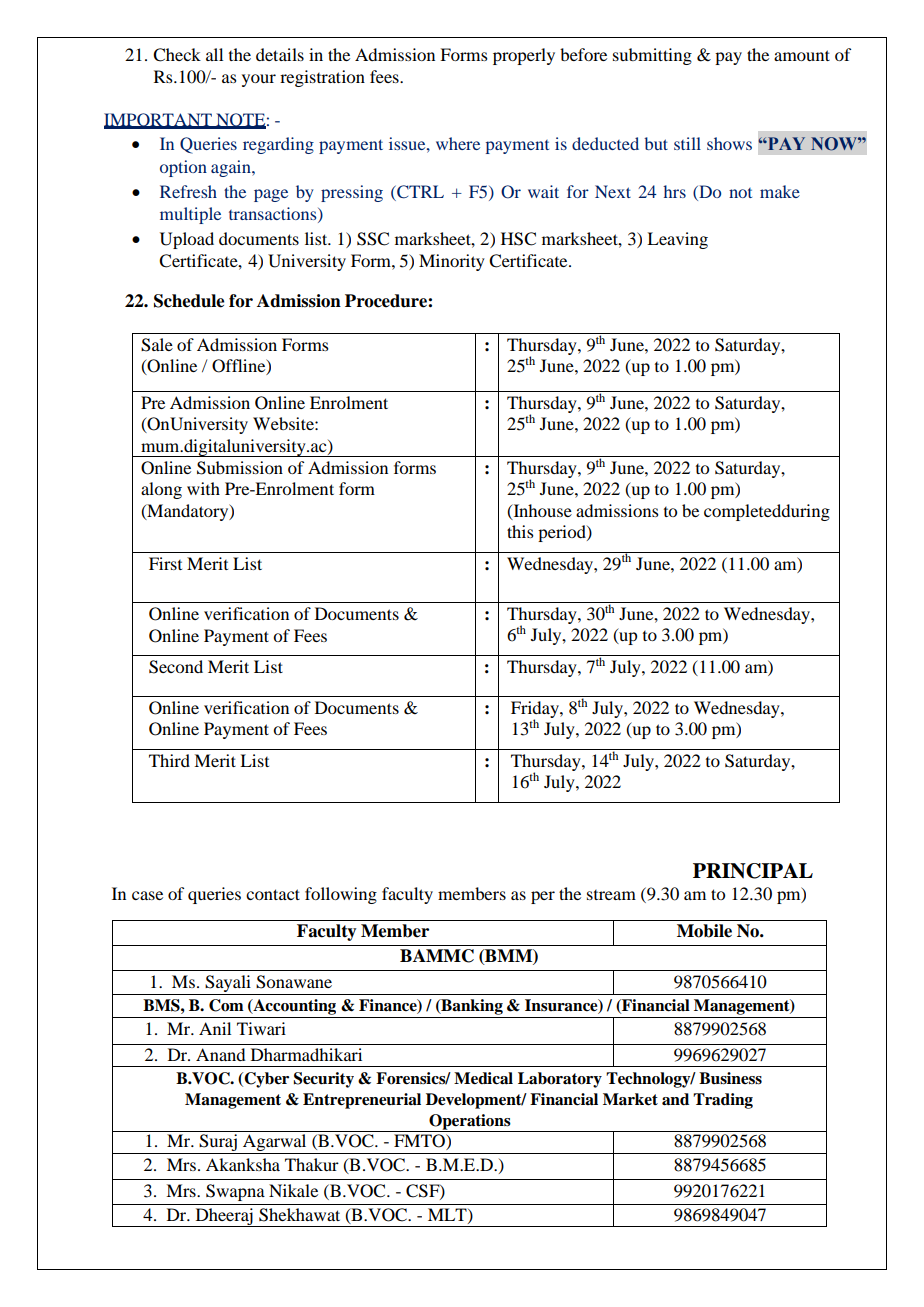 The height and width of the screenshot is (1307, 924). What do you see at coordinates (452, 262) in the screenshot?
I see `Minority` at bounding box center [452, 262].
